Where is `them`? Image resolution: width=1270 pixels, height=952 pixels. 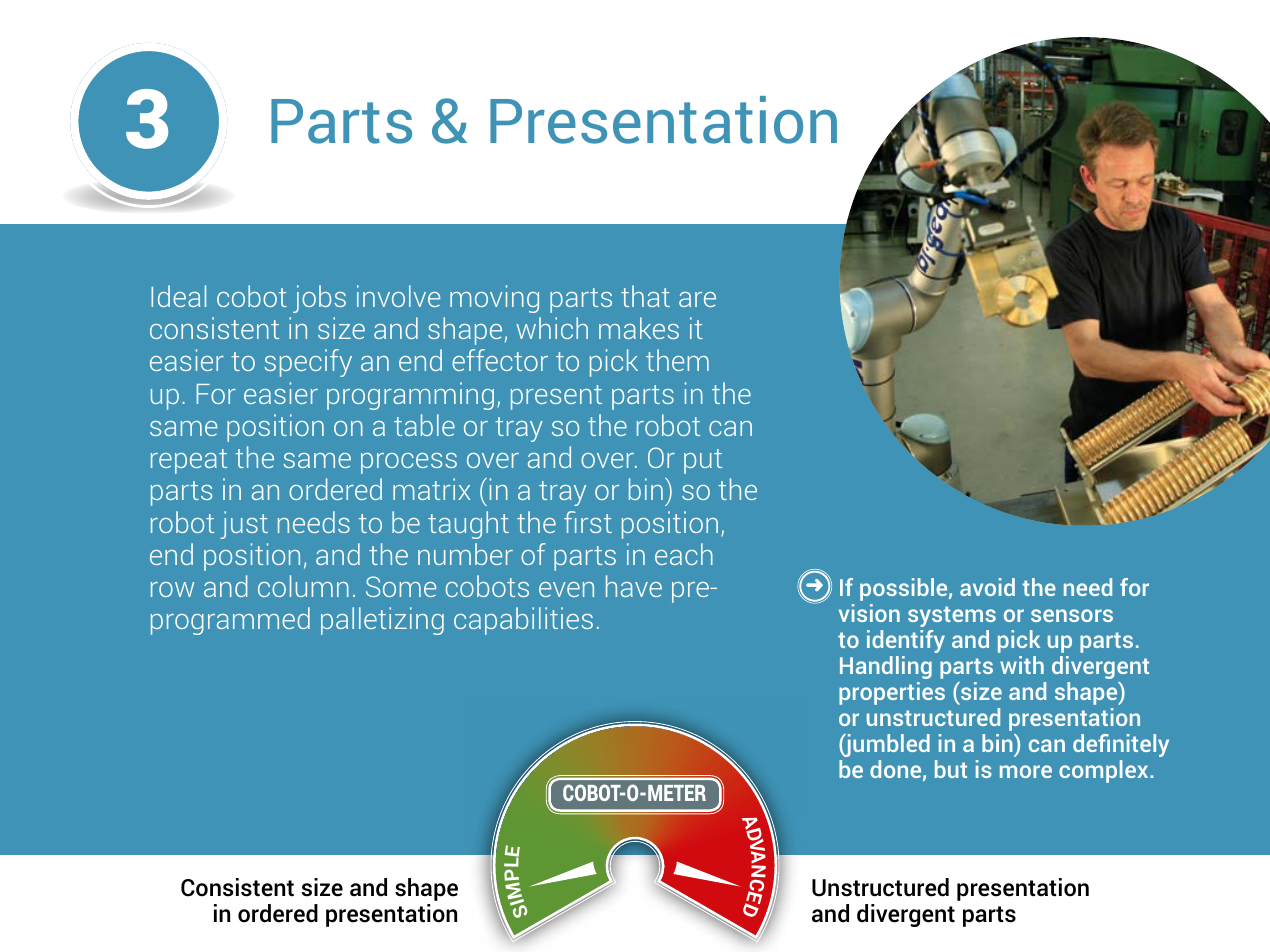 them is located at coordinates (677, 360).
